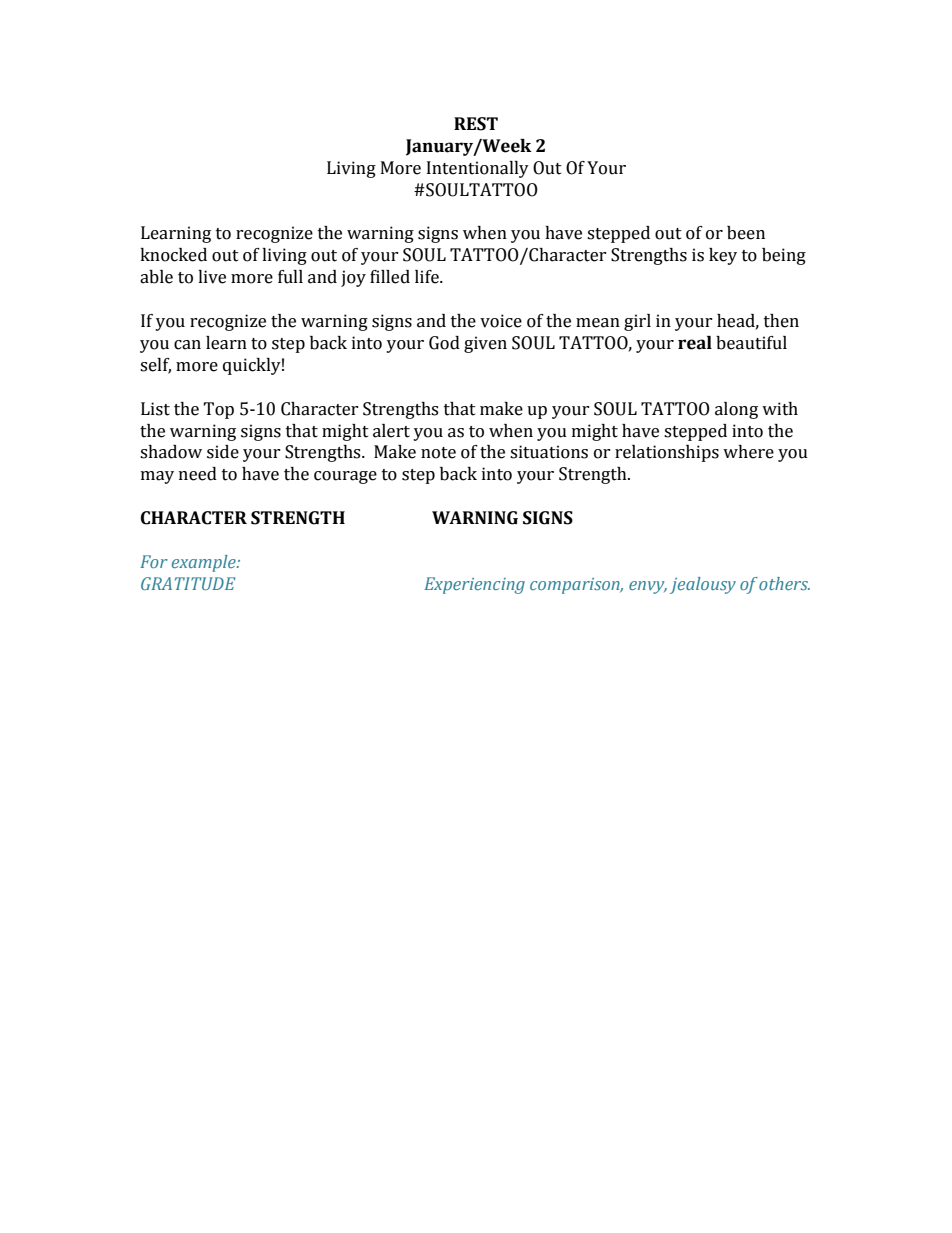  What do you see at coordinates (438, 453) in the screenshot?
I see `note` at bounding box center [438, 453].
